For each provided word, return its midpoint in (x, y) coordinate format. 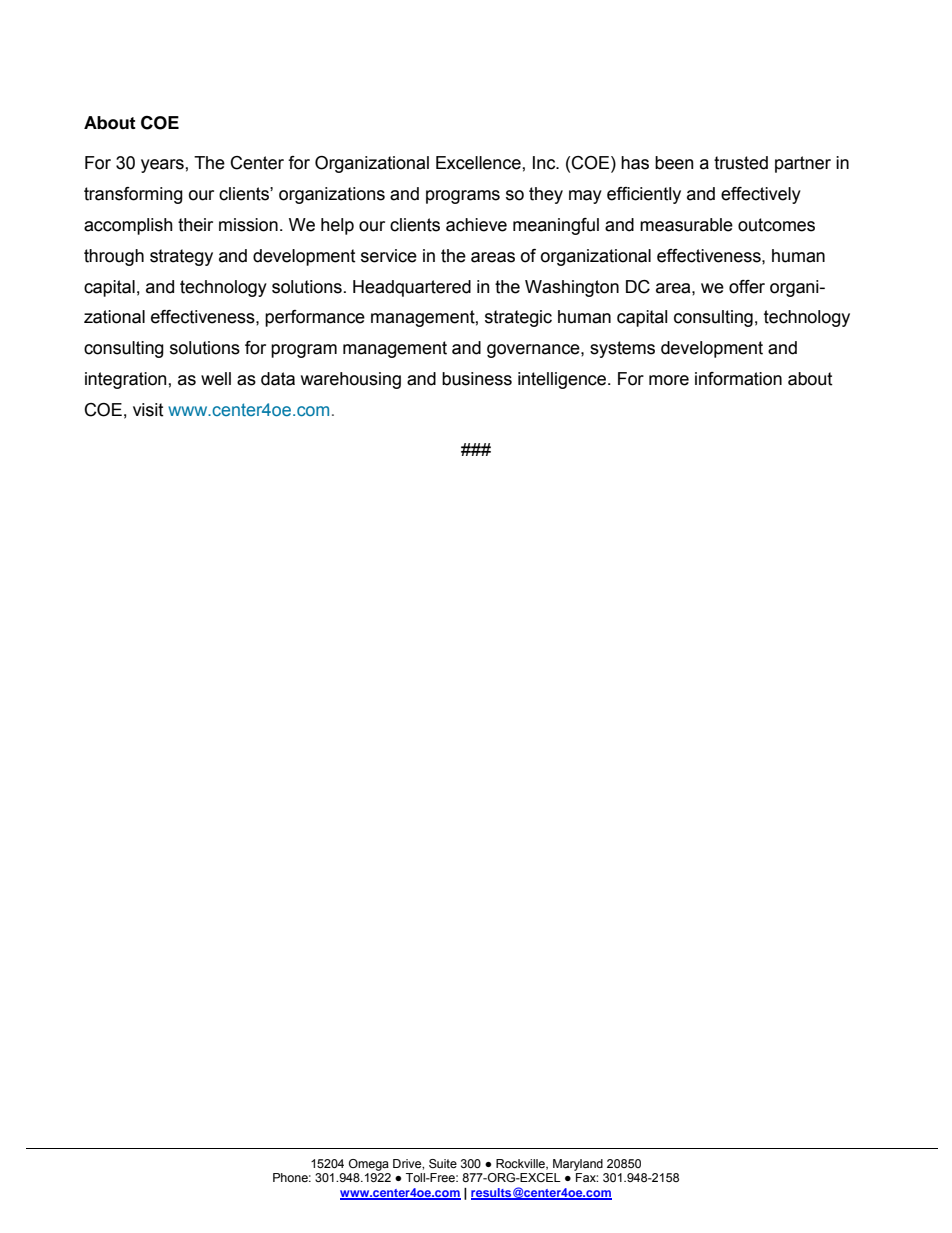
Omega (369, 1165)
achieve (476, 225)
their (195, 225)
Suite (443, 1163)
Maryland (578, 1165)
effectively (761, 195)
